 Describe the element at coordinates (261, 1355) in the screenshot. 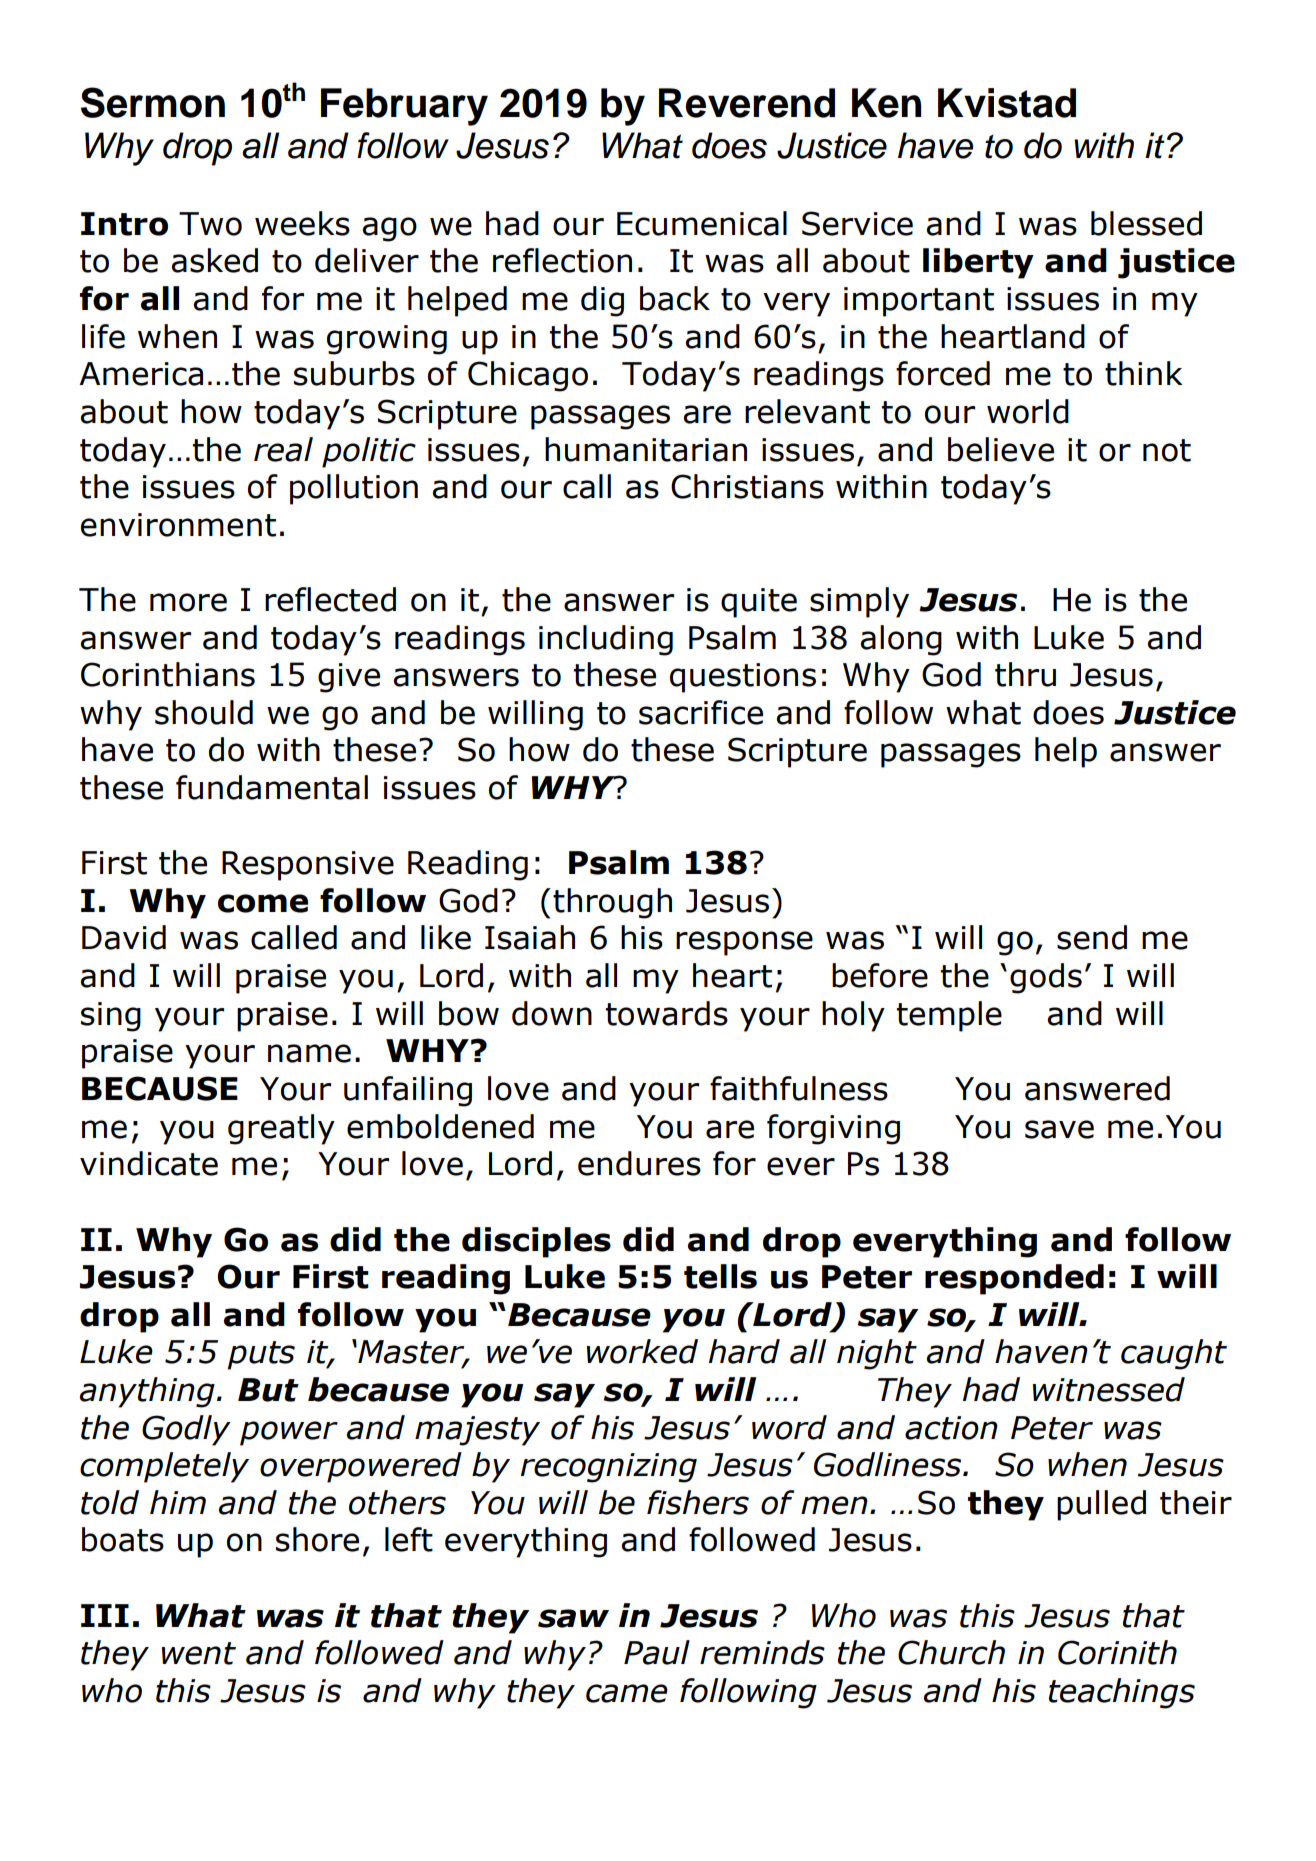

I see `puts` at that location.
